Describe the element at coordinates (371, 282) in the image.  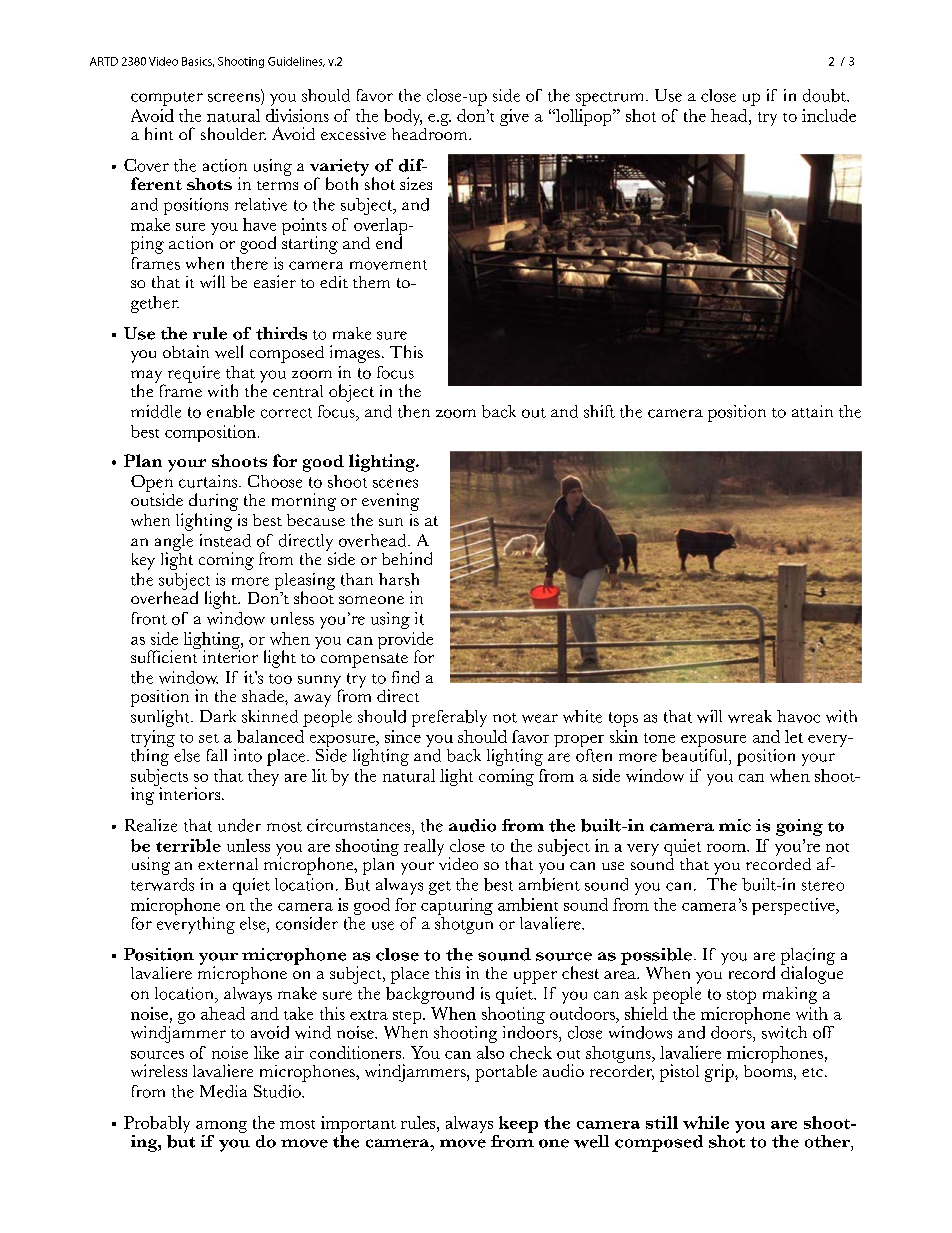
I see `them` at that location.
